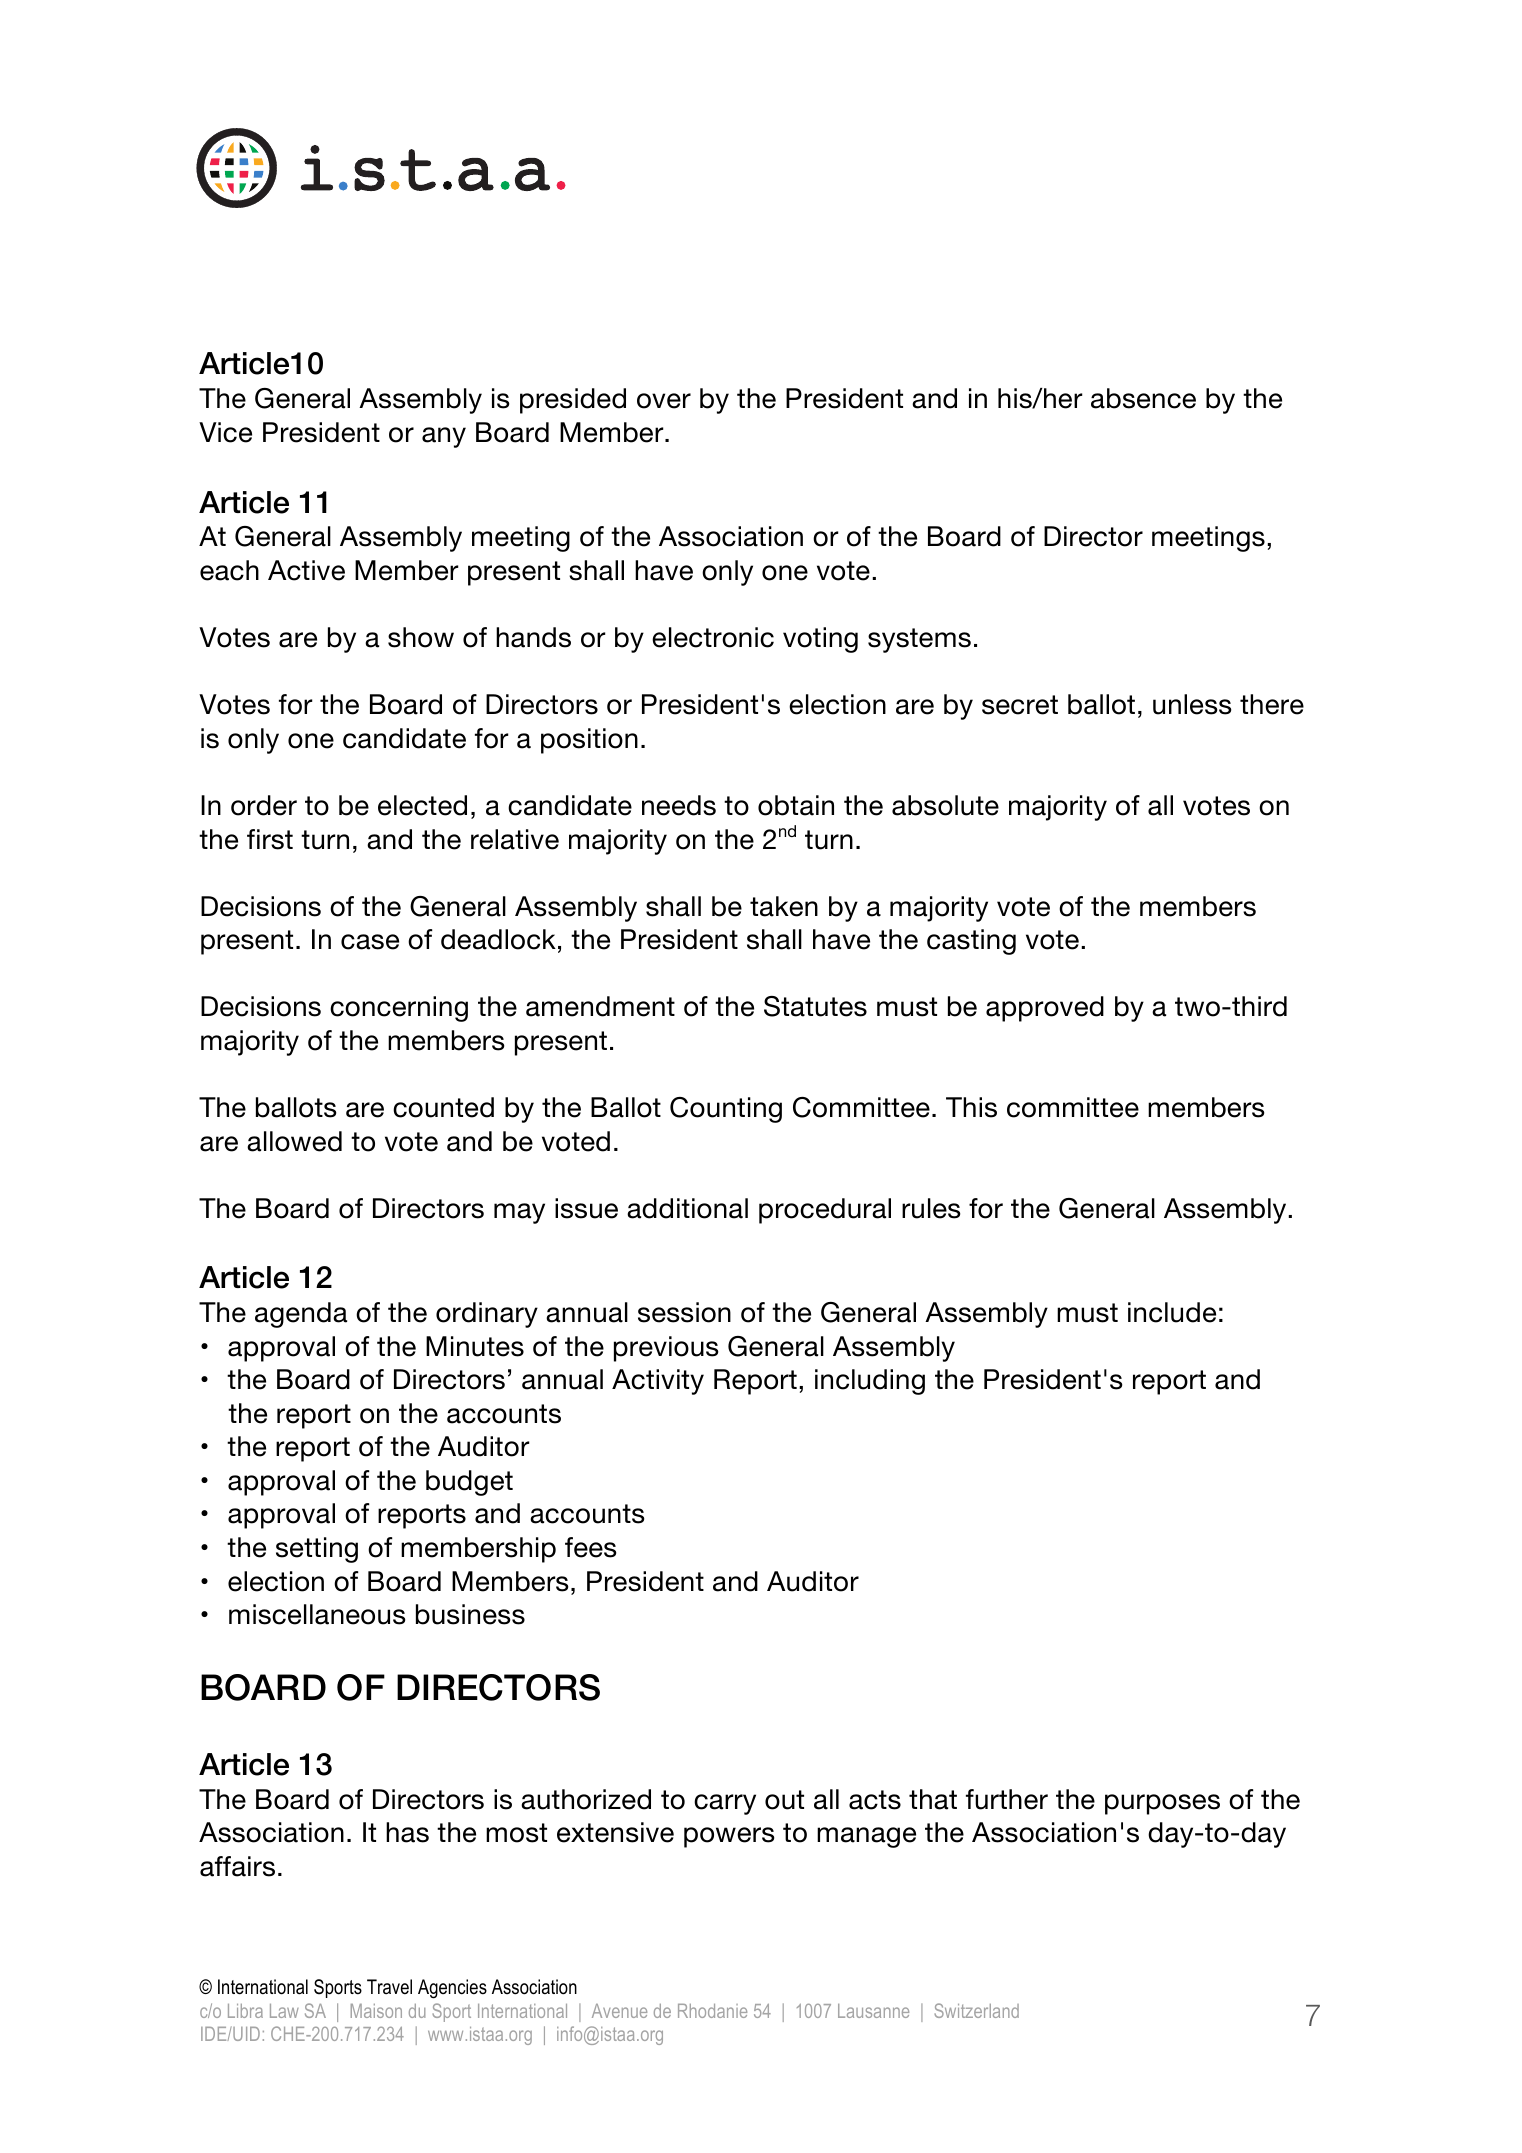 Image resolution: width=1522 pixels, height=2153 pixels. I want to click on Lausanne, so click(873, 2011).
